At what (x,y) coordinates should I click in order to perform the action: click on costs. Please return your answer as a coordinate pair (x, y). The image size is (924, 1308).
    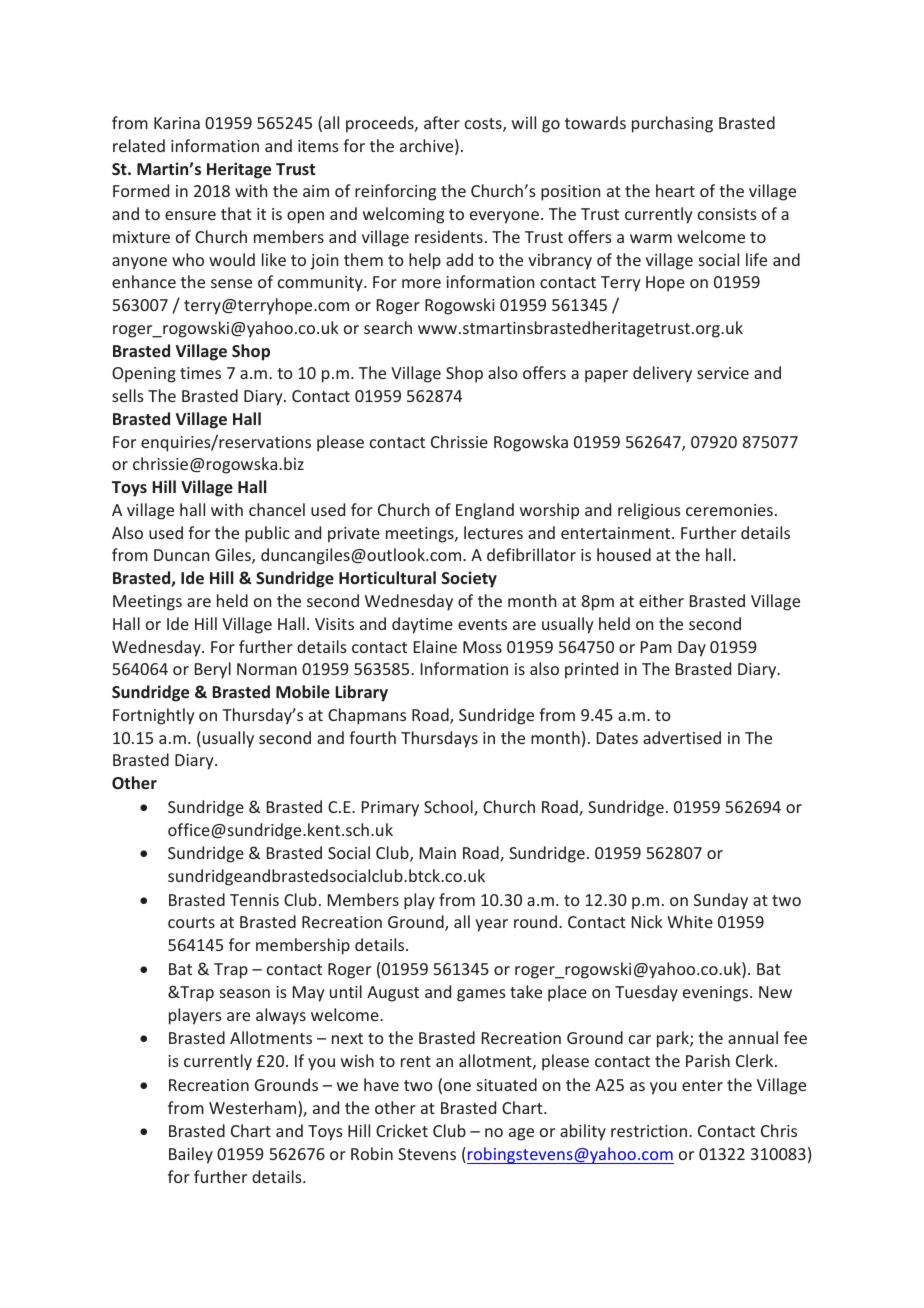
    Looking at the image, I should click on (484, 125).
